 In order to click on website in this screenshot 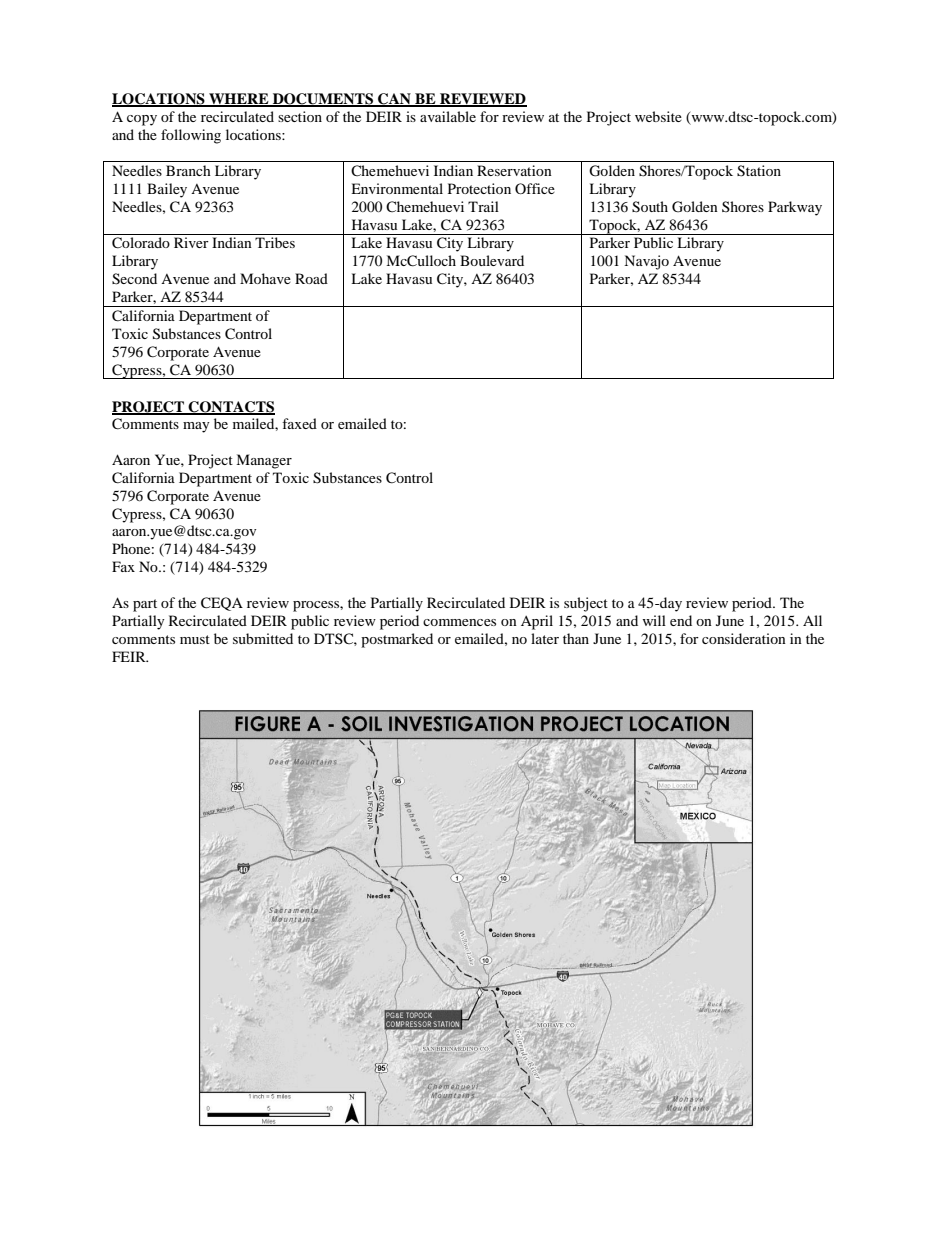, I will do `click(658, 116)`.
